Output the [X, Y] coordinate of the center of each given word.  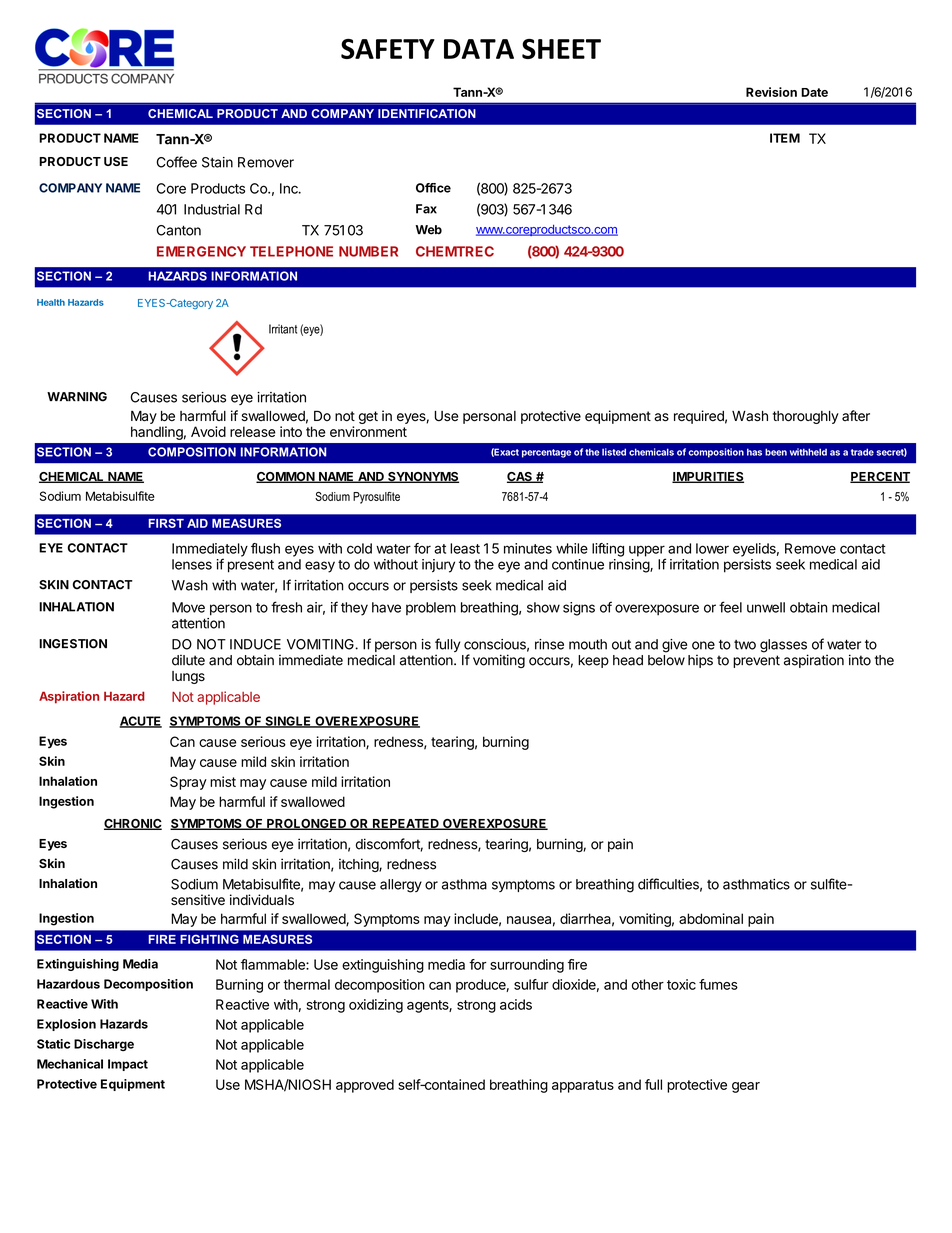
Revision [771, 92]
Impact [128, 1065]
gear [746, 1087]
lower [712, 548]
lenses [192, 564]
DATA [479, 49]
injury [438, 566]
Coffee [176, 162]
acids [516, 1004]
